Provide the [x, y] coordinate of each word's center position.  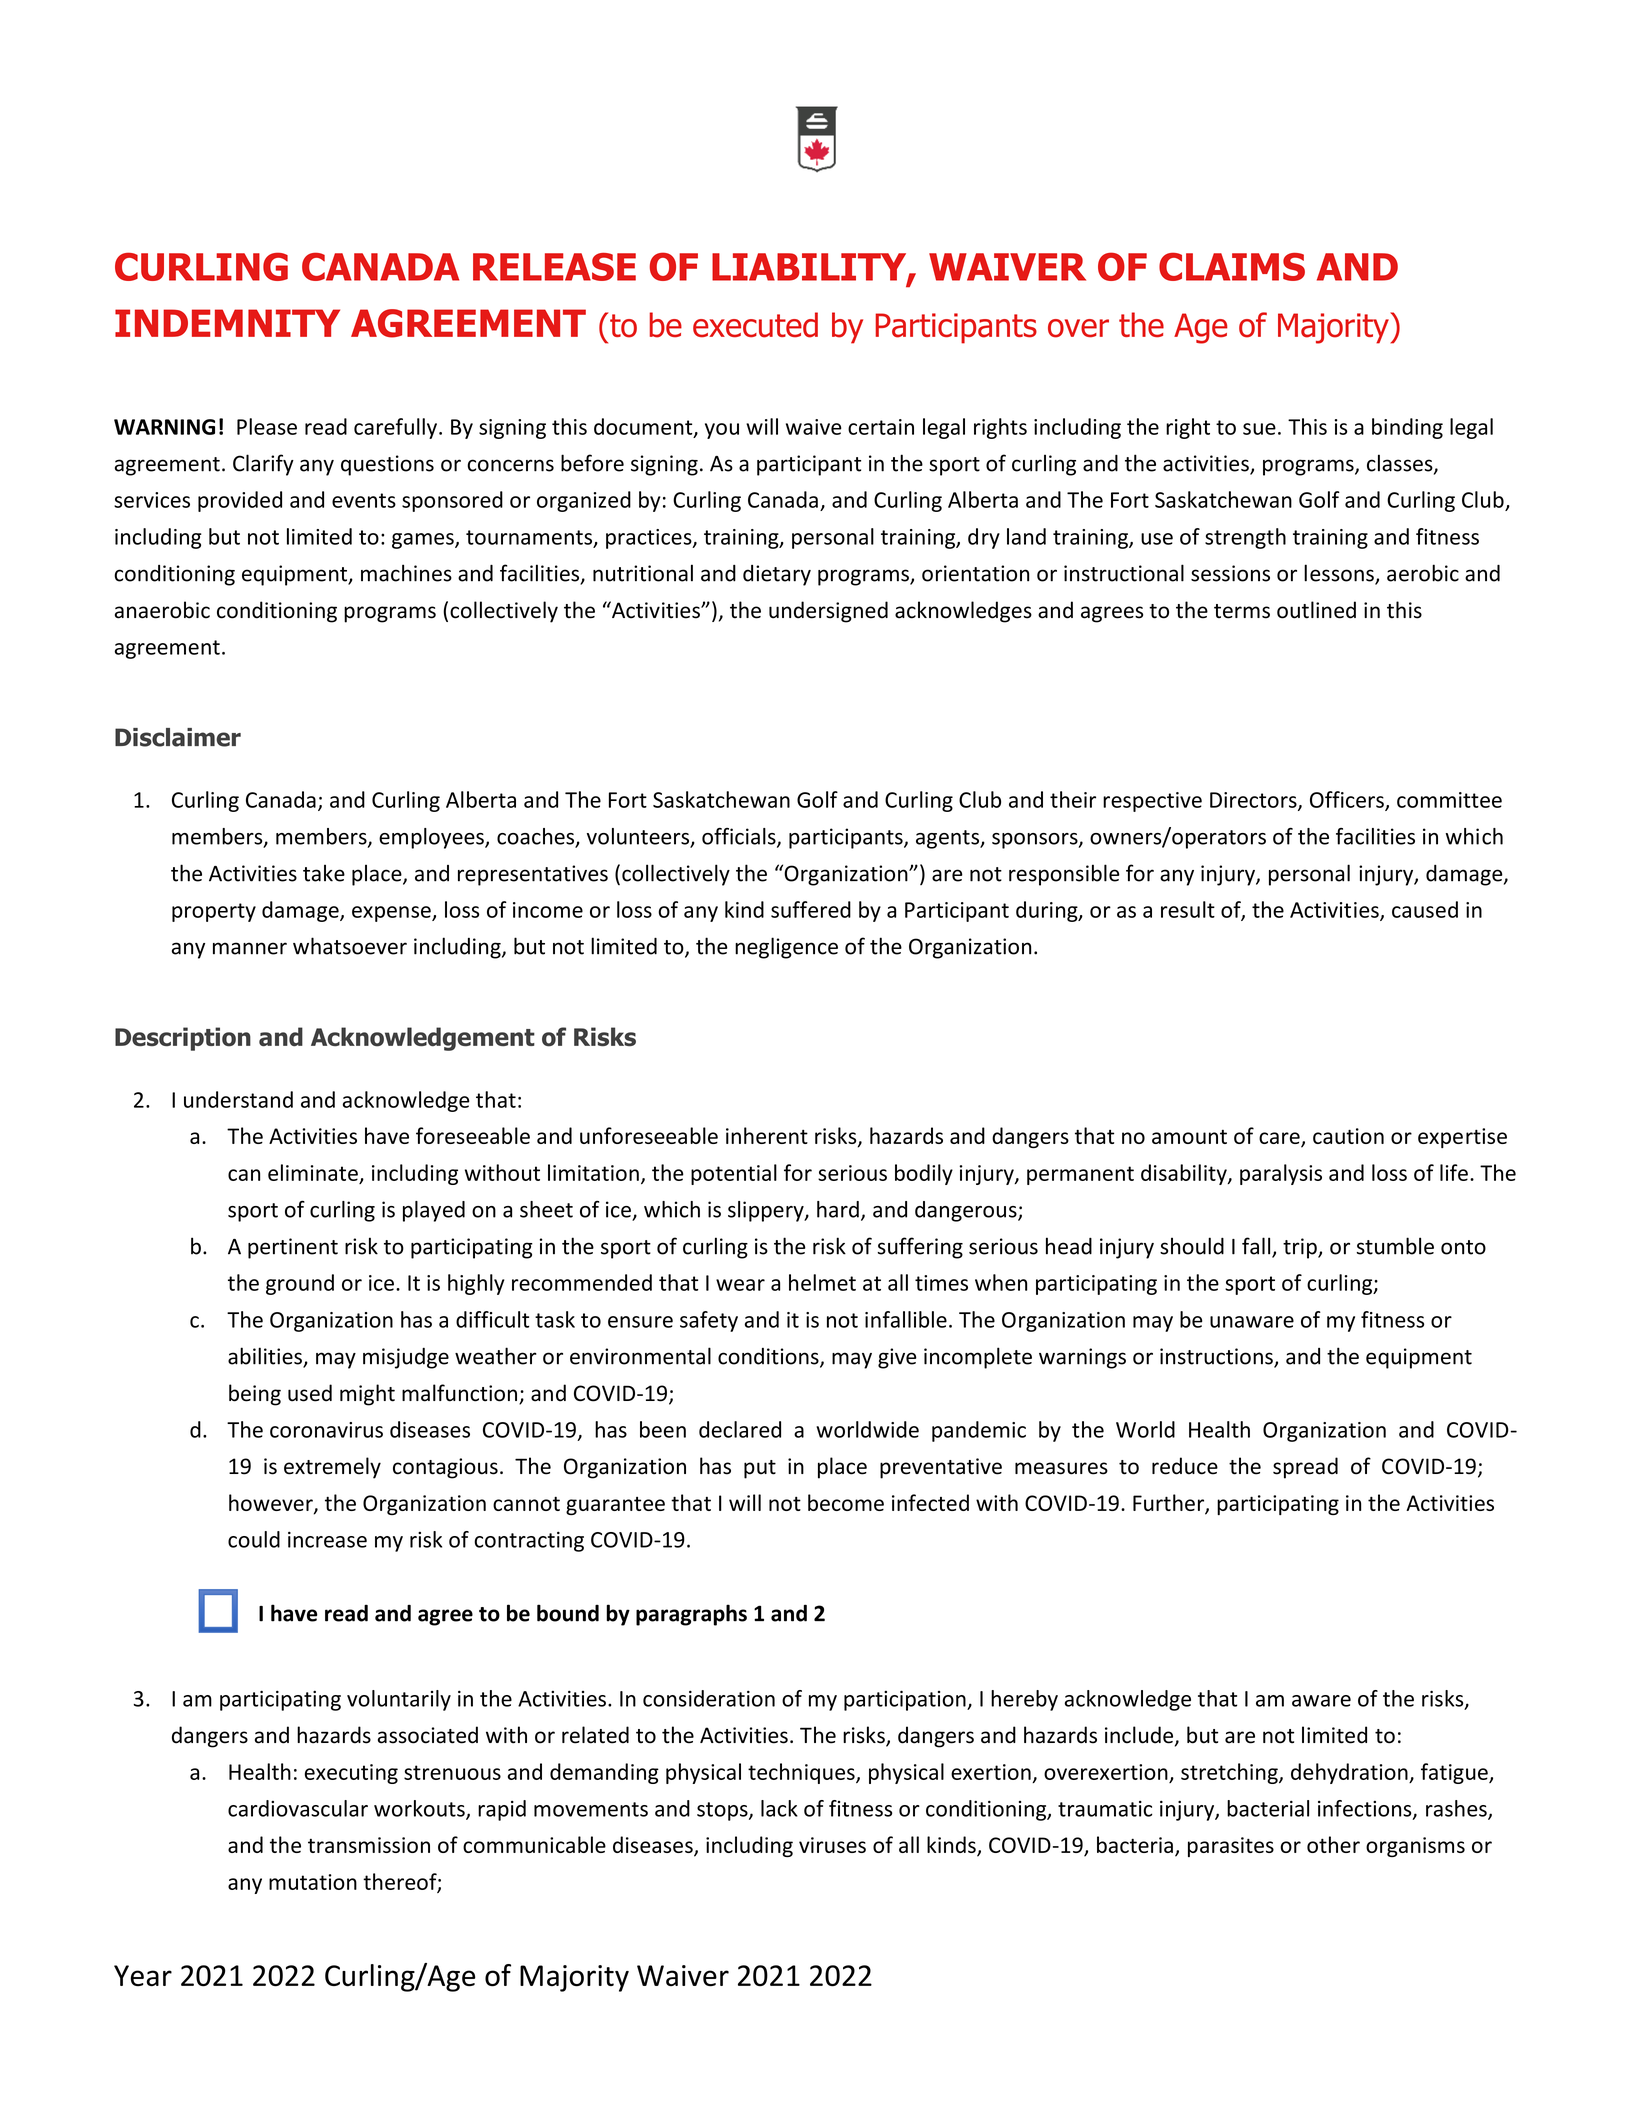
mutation [313, 1882]
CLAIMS [1232, 266]
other [1333, 1844]
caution [1348, 1136]
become [846, 1502]
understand [238, 1099]
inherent [767, 1135]
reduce [1185, 1466]
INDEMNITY [227, 323]
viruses [832, 1845]
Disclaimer [178, 737]
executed [755, 325]
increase [327, 1539]
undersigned [828, 612]
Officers [1348, 800]
